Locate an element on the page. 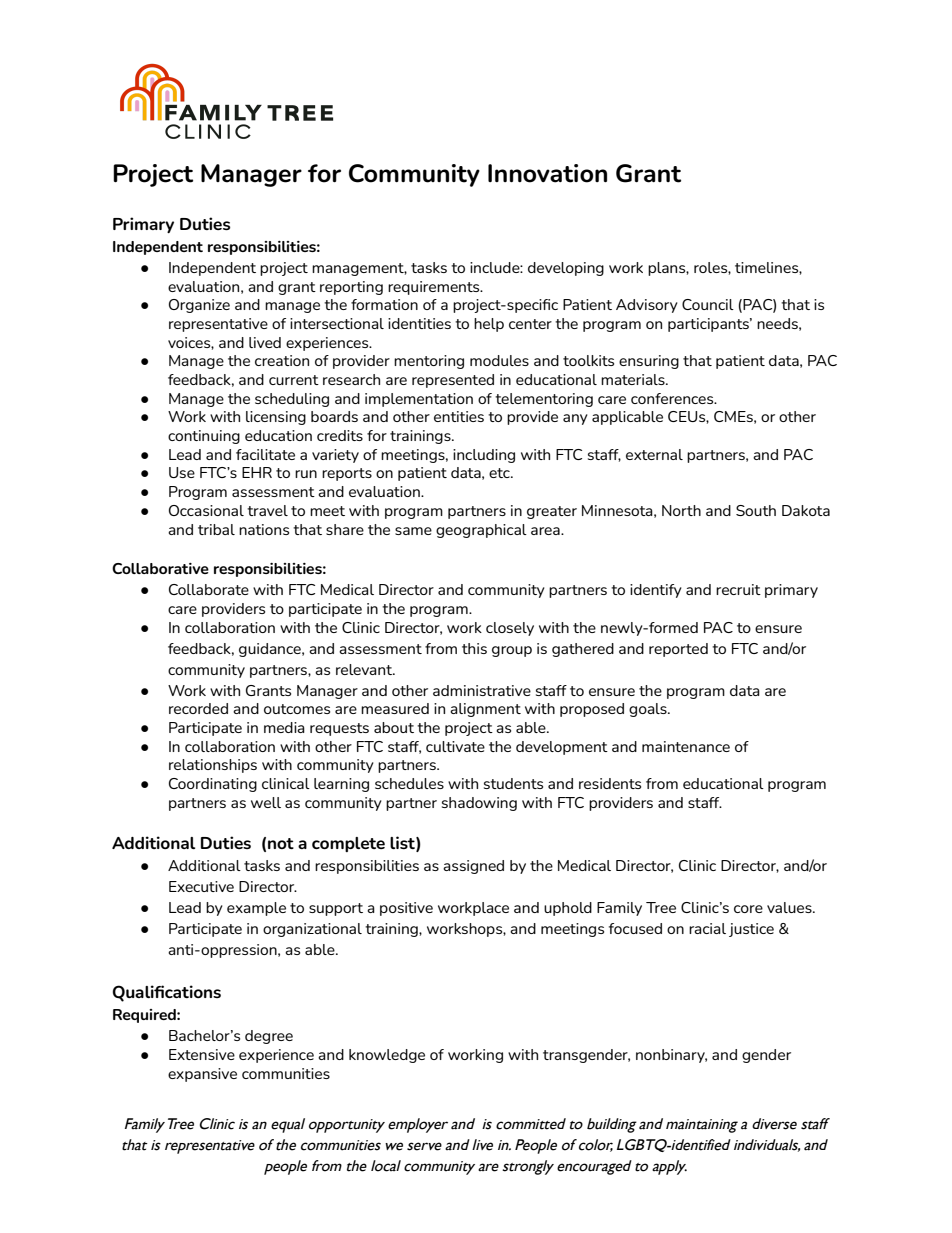 The image size is (952, 1233). South is located at coordinates (756, 510).
